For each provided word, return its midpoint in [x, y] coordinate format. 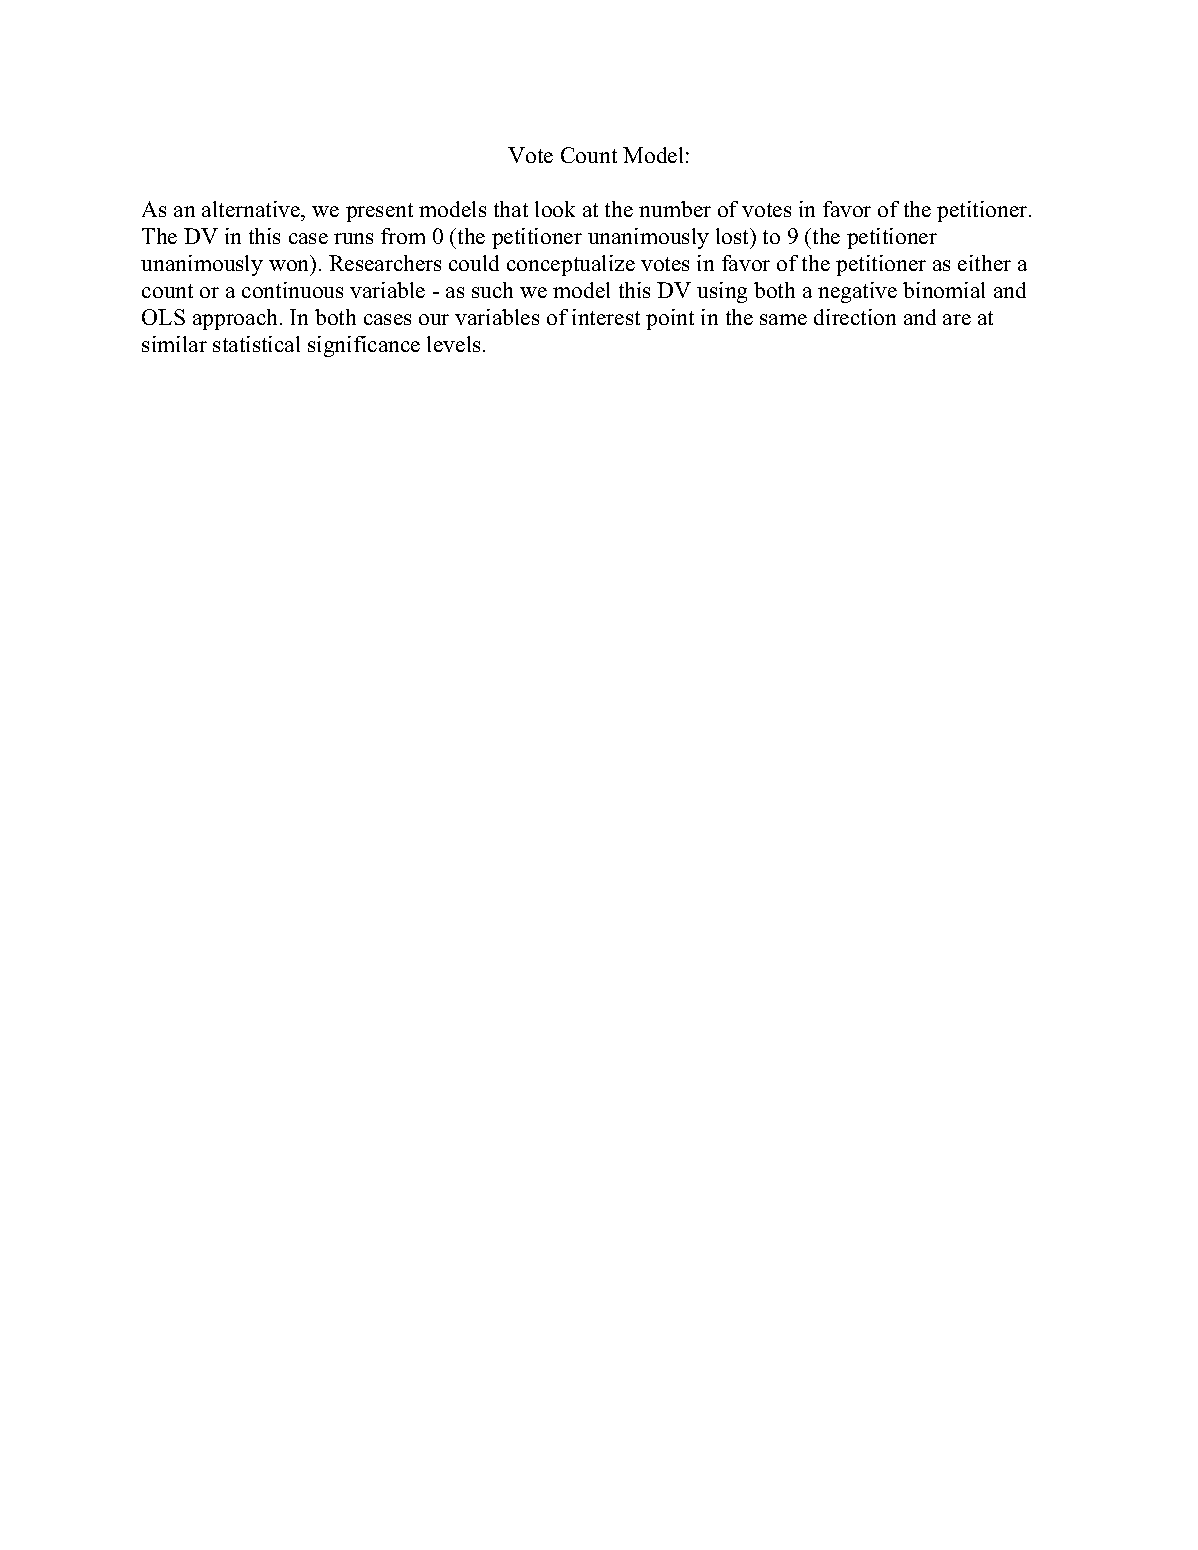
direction [855, 317]
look [555, 209]
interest [606, 317]
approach [237, 319]
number [675, 209]
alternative [252, 209]
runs [353, 238]
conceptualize [571, 265]
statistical [256, 344]
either [984, 263]
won [288, 265]
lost [734, 236]
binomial [944, 290]
